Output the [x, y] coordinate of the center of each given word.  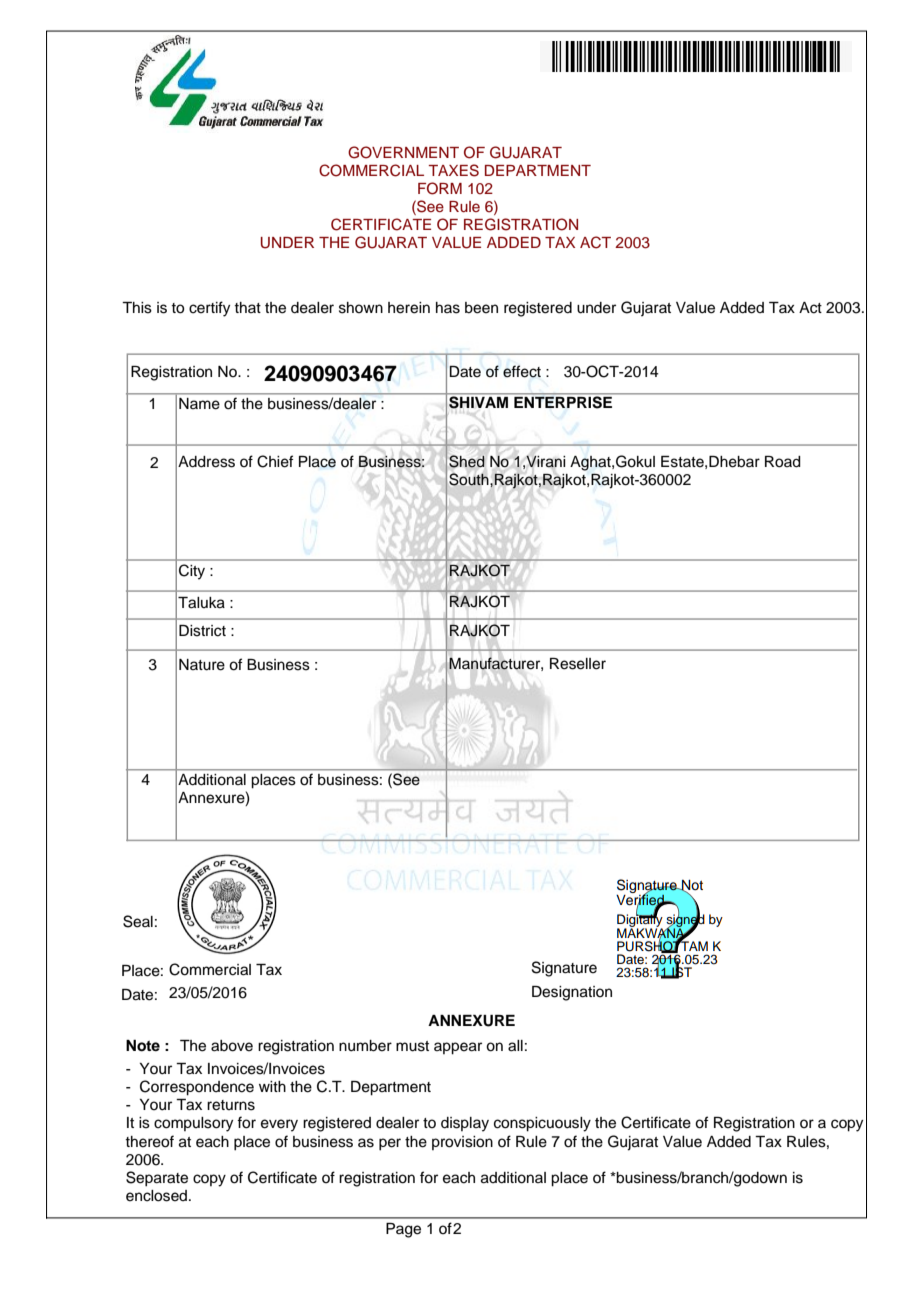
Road [783, 462]
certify [209, 309]
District [202, 631]
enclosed [158, 1196]
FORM [440, 188]
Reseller [578, 664]
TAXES [454, 170]
